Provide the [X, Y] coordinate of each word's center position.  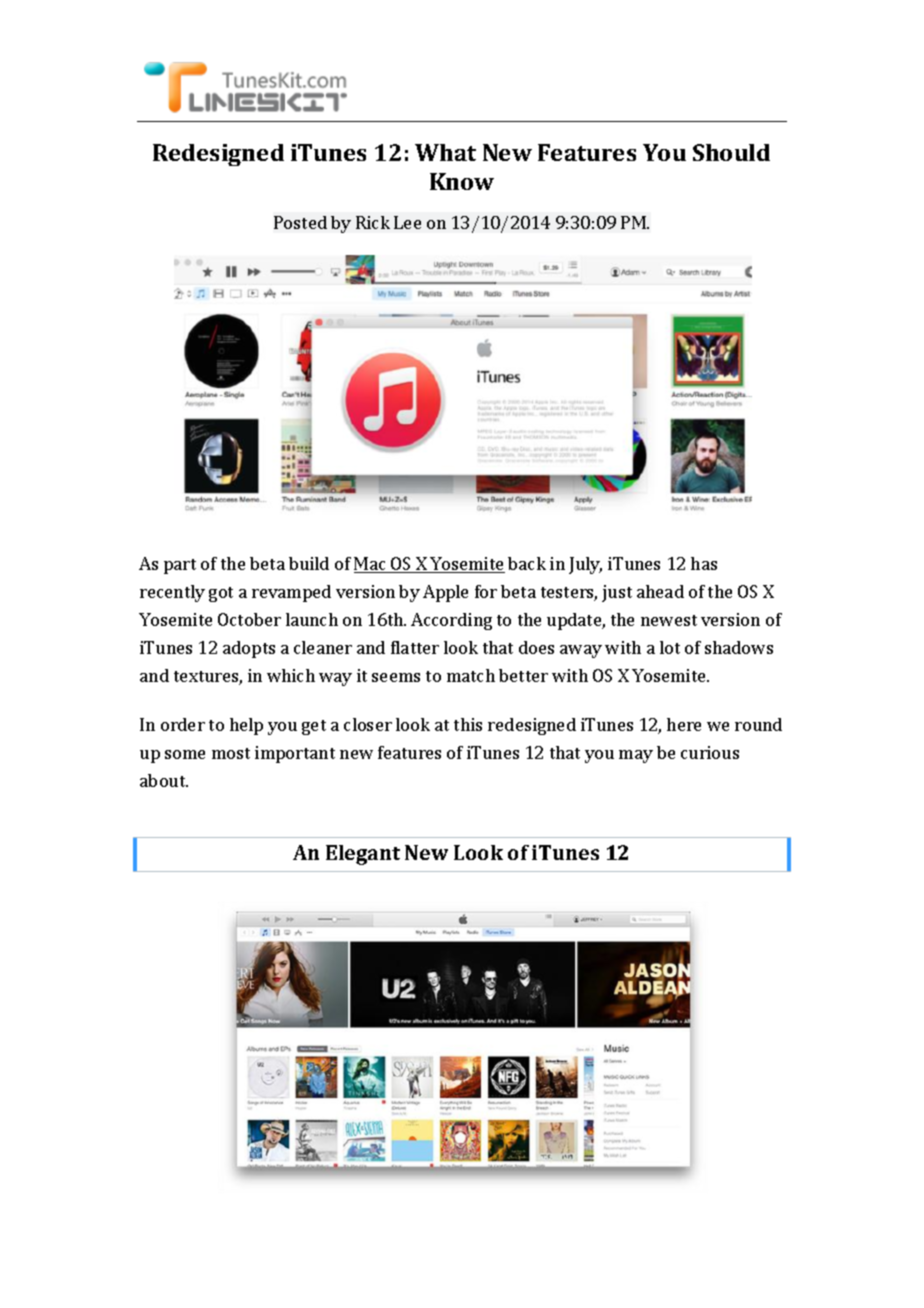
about [164, 780]
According [451, 621]
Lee [407, 222]
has [704, 563]
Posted [300, 222]
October [249, 619]
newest [669, 620]
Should [731, 152]
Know [462, 181]
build [309, 563]
